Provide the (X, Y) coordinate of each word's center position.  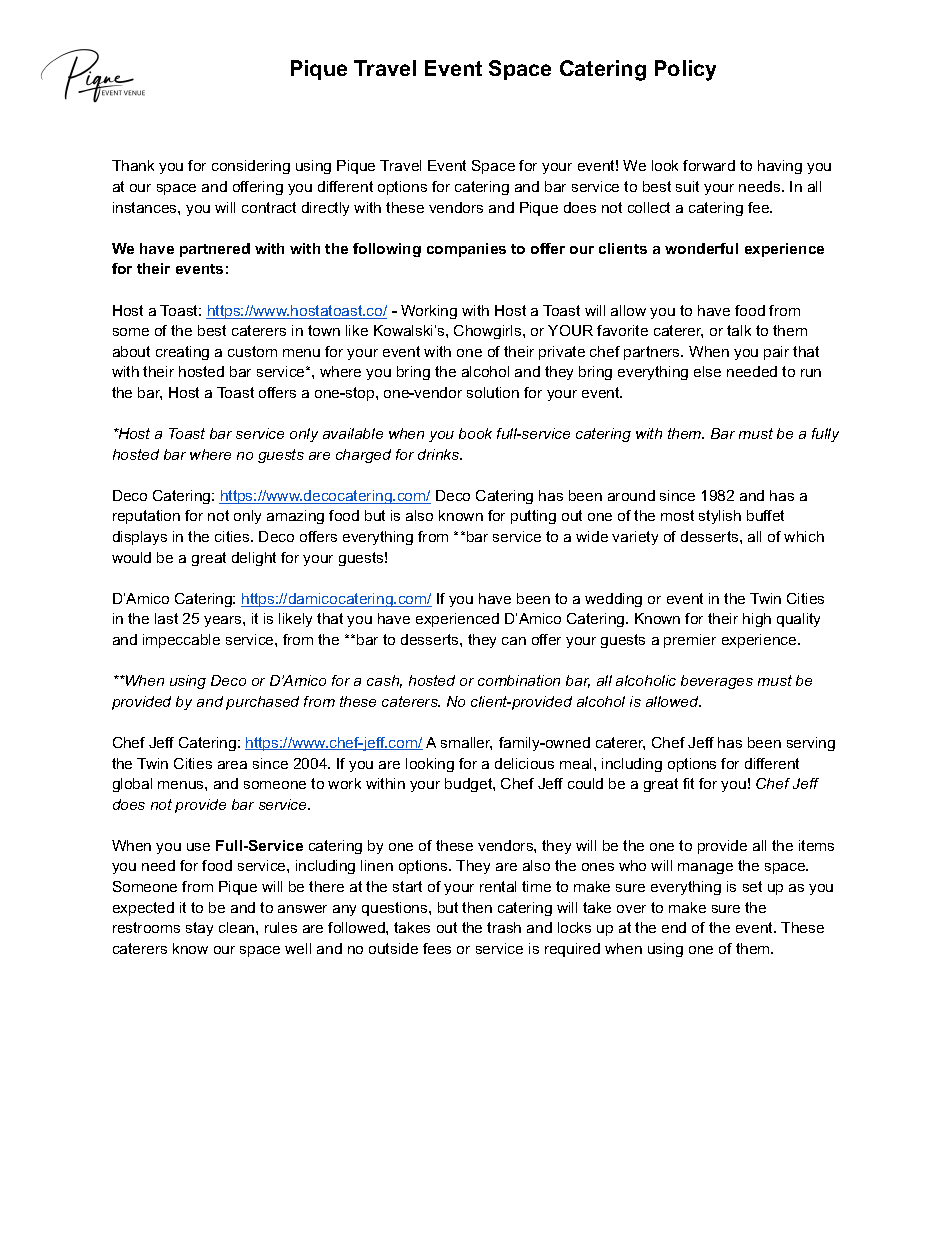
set (752, 886)
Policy (685, 70)
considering (251, 167)
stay (199, 929)
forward (709, 165)
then (477, 907)
